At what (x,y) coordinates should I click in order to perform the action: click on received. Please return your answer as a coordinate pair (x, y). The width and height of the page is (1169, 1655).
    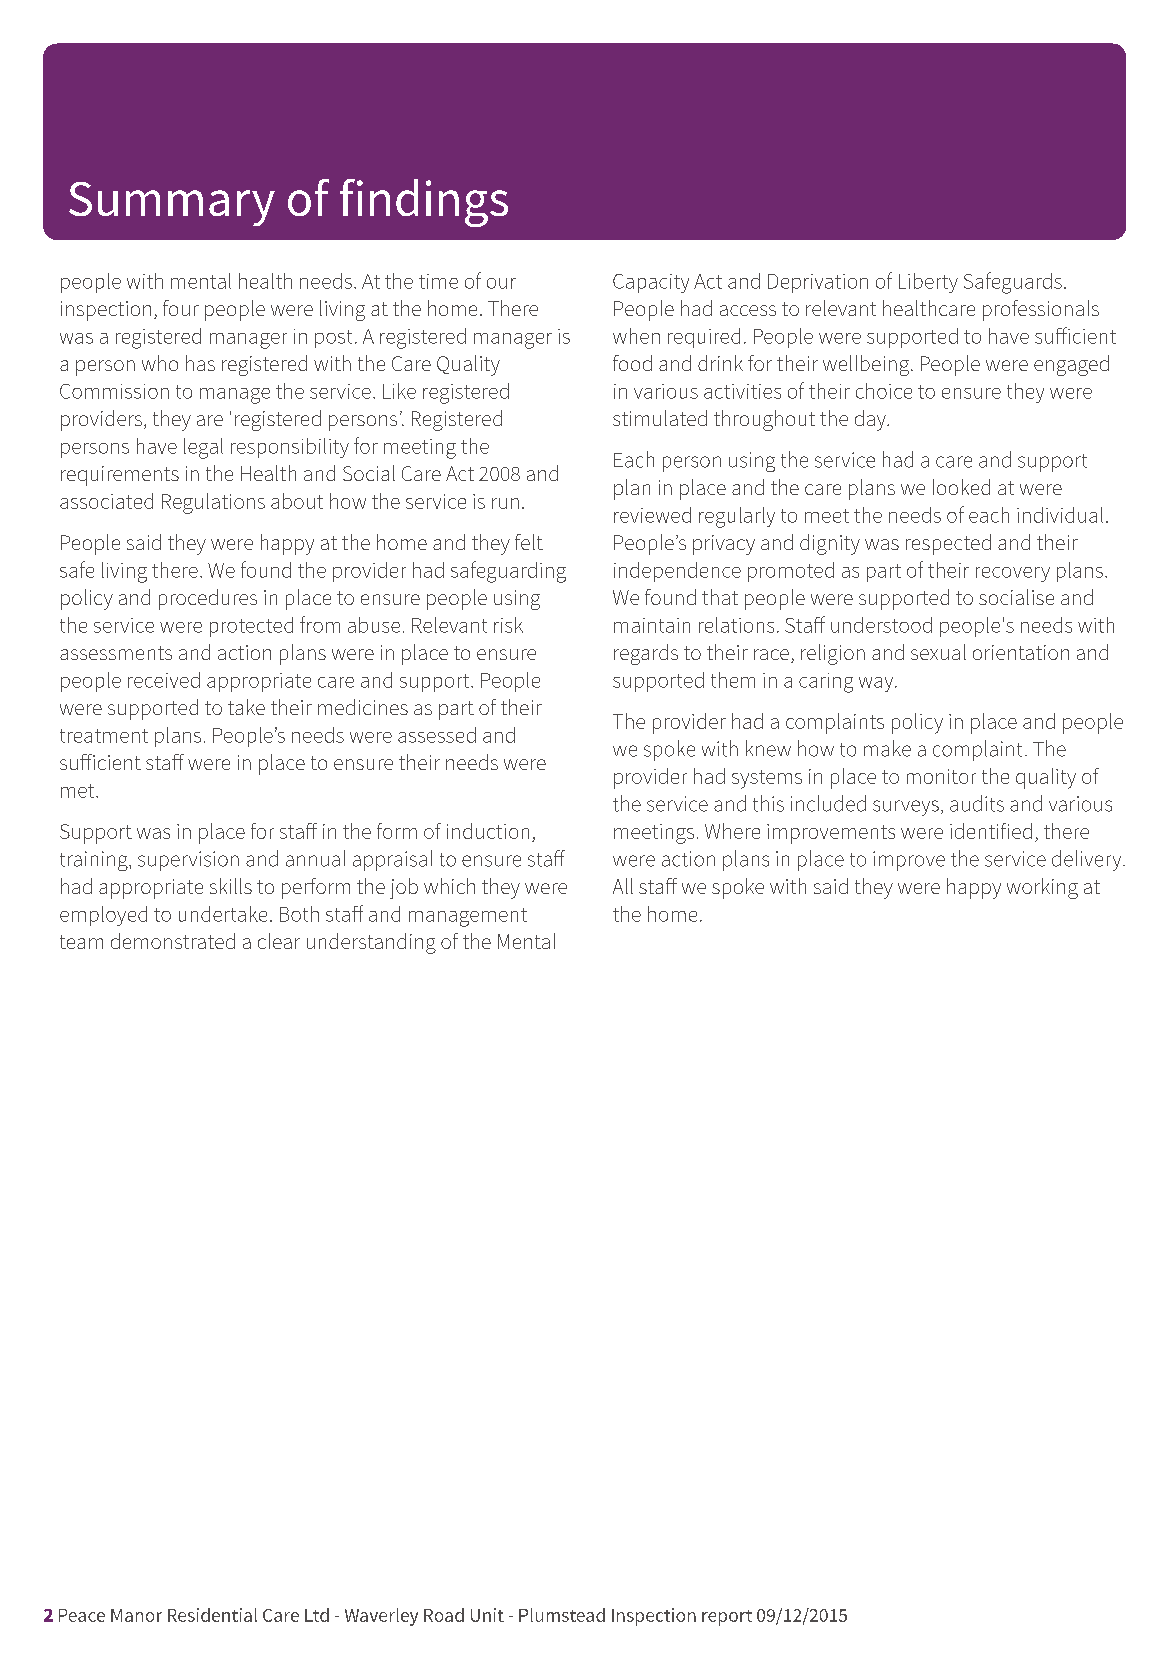
    Looking at the image, I should click on (164, 680).
